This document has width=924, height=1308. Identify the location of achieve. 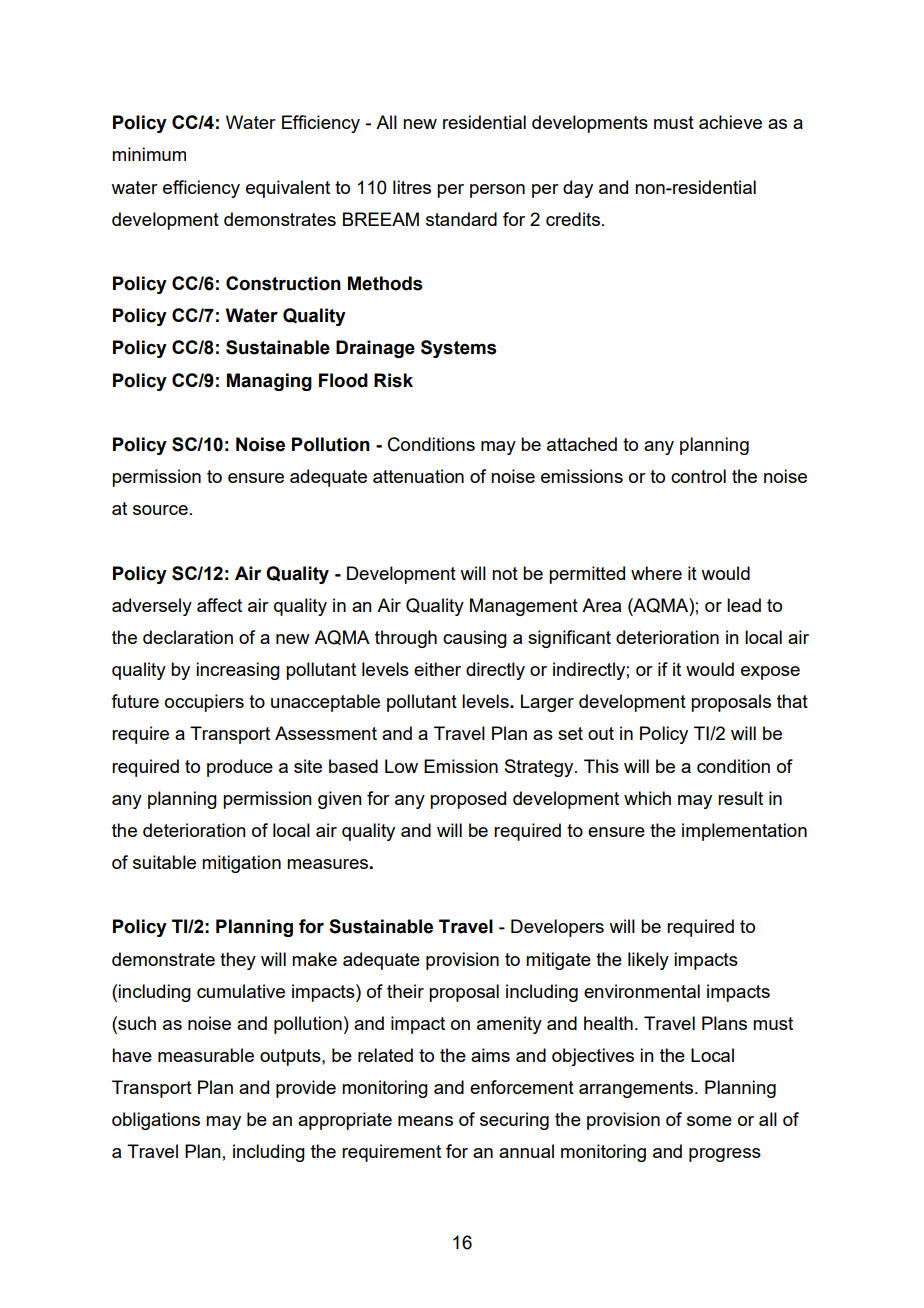
(730, 122).
